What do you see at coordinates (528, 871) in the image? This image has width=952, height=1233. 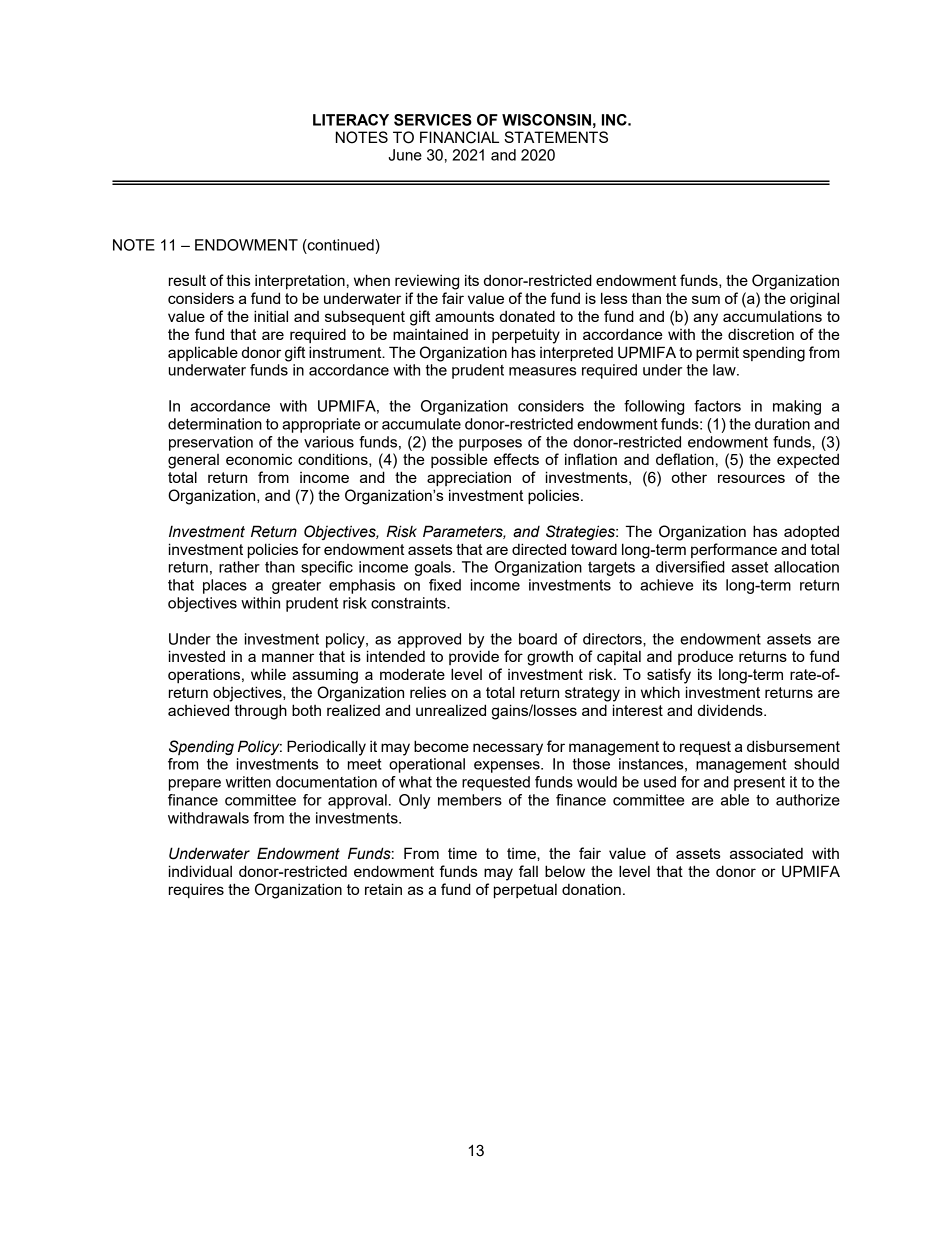 I see `fall` at bounding box center [528, 871].
